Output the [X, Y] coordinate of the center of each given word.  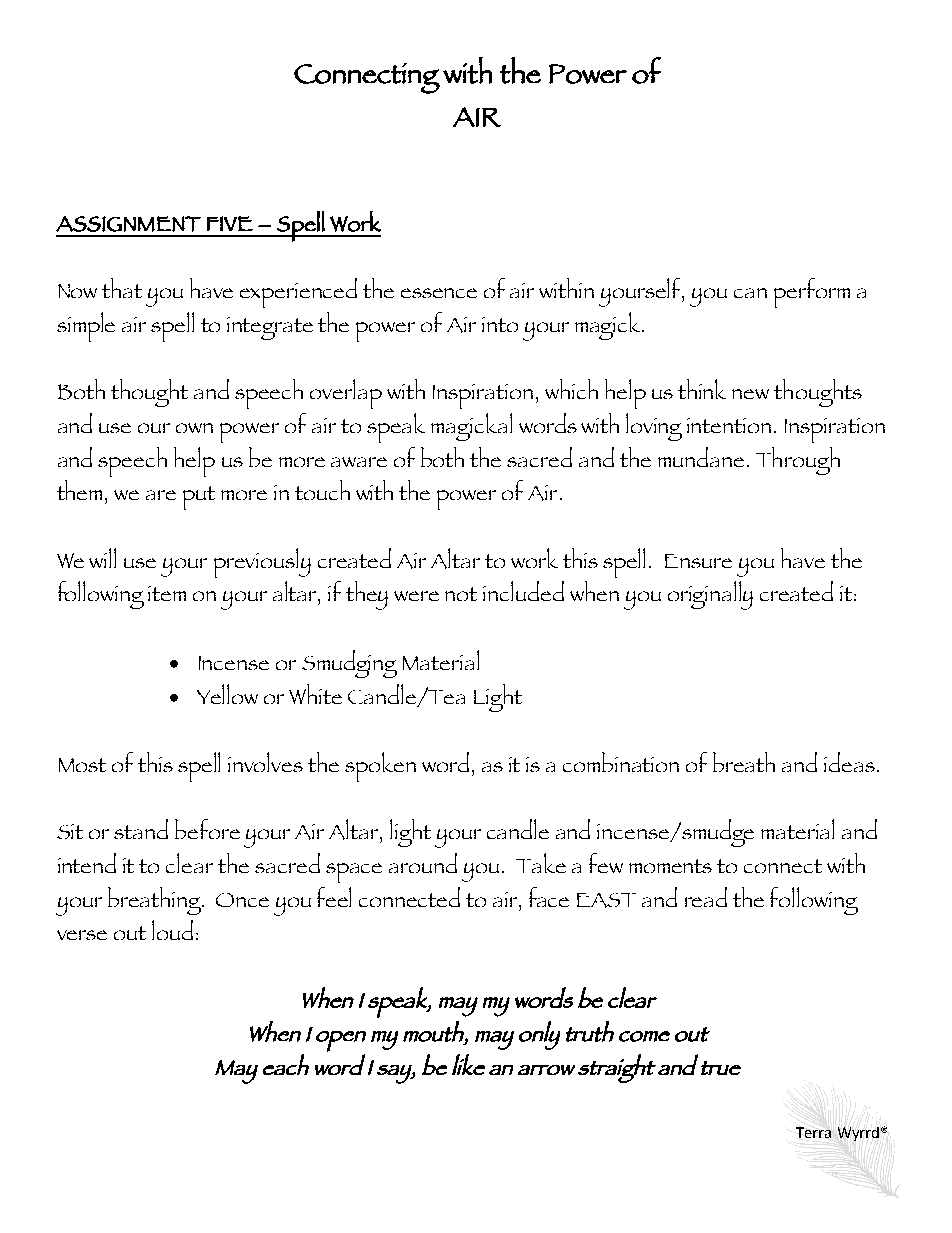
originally [710, 595]
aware [359, 462]
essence [439, 293]
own [194, 428]
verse [82, 935]
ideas [849, 762]
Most [82, 765]
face [549, 897]
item [167, 593]
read [706, 897]
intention [729, 425]
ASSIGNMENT [128, 224]
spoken [380, 767]
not [461, 594]
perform [812, 293]
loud [172, 930]
